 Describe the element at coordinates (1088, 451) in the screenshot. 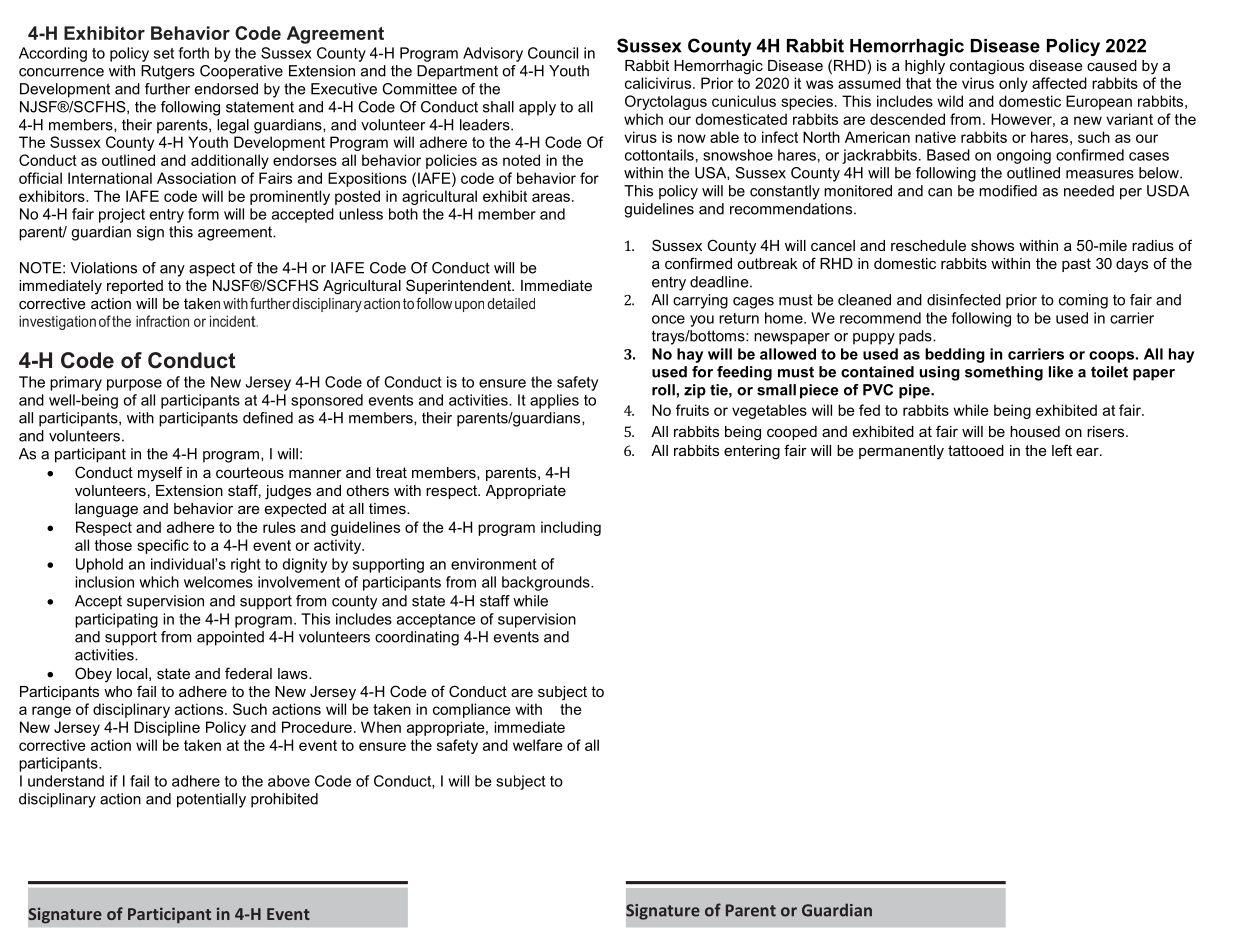

I see `ear` at that location.
